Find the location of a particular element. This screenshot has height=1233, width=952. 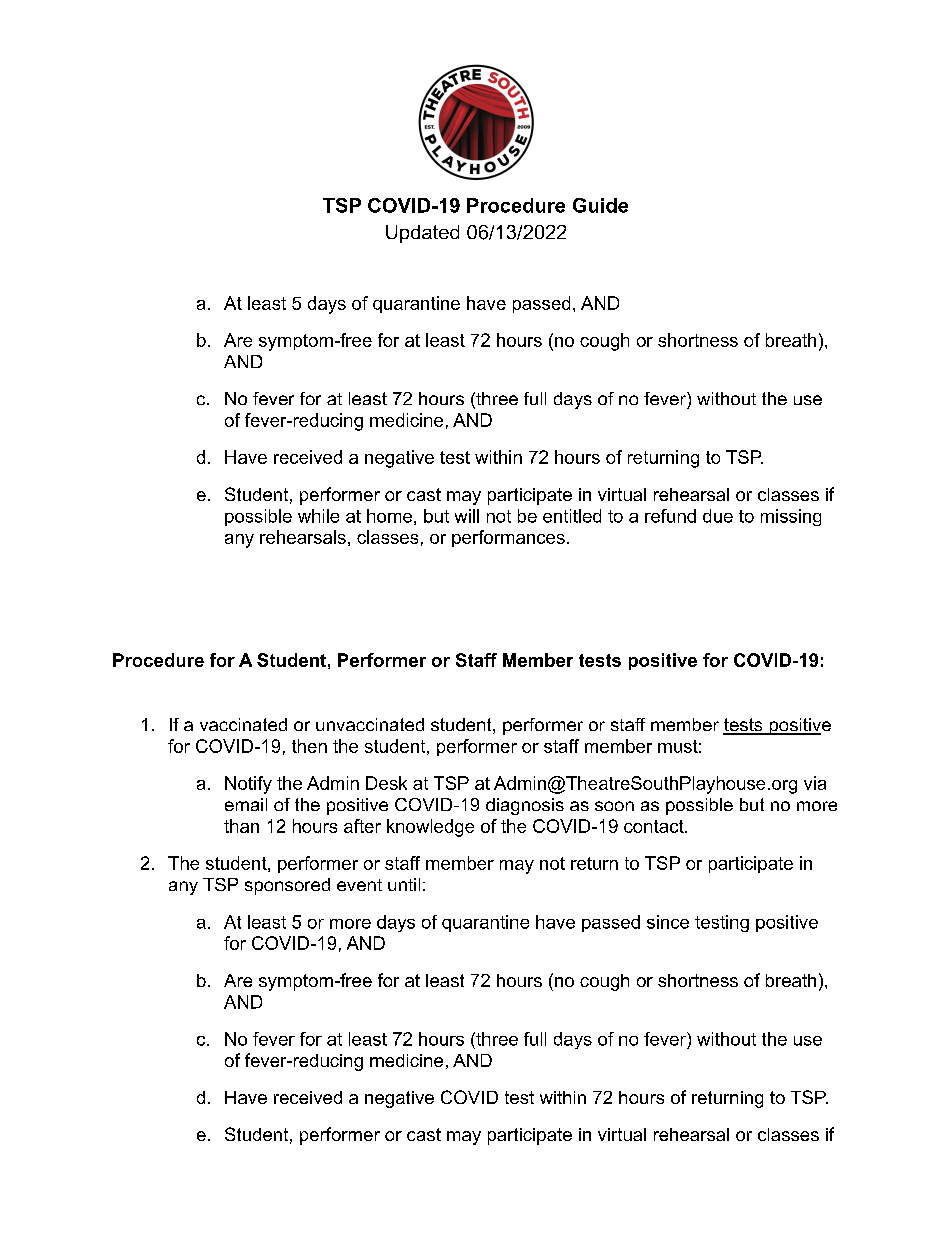

will is located at coordinates (467, 516).
